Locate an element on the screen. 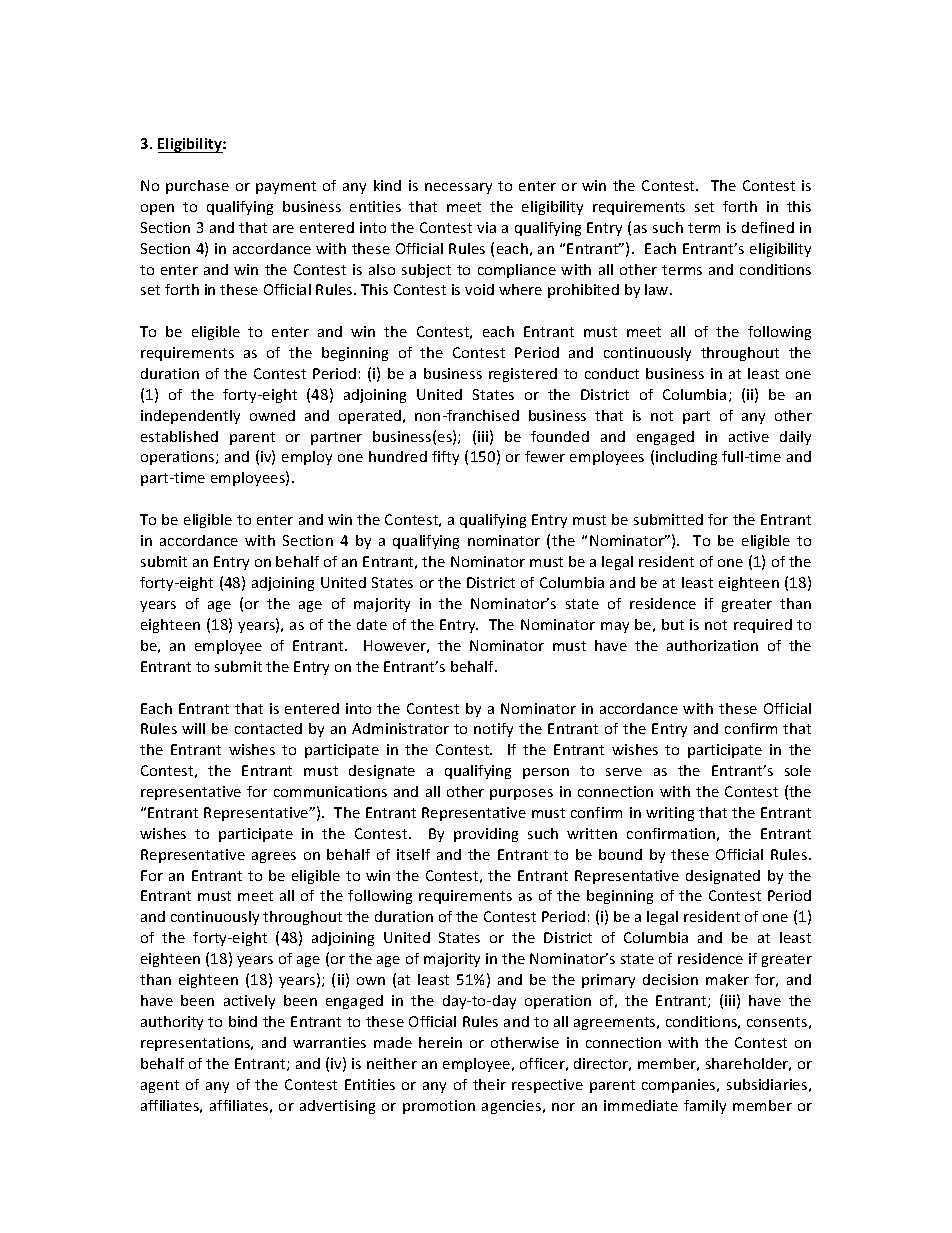 The width and height of the screenshot is (952, 1233). their is located at coordinates (489, 1084).
